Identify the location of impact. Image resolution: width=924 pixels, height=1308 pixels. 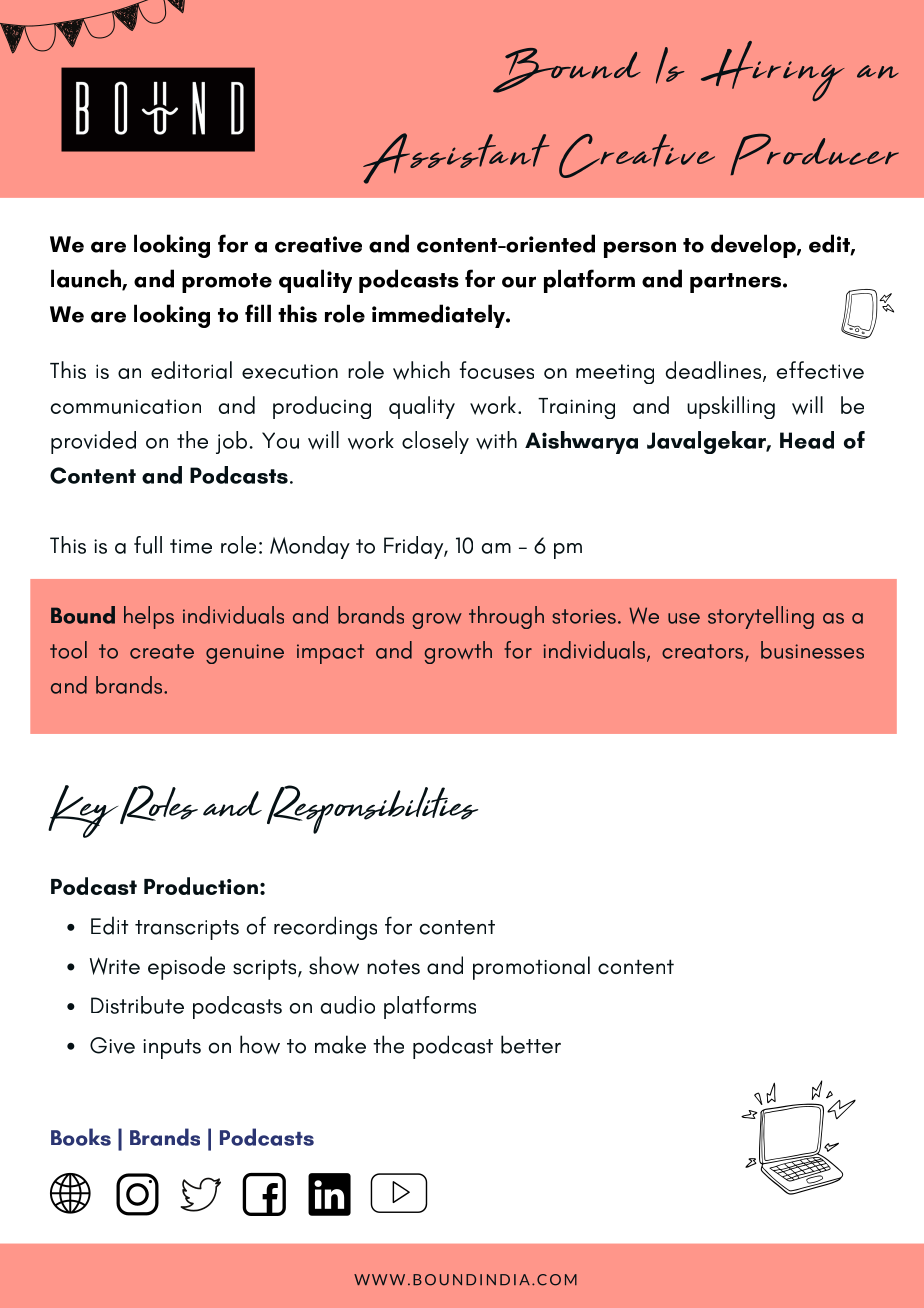
(330, 654).
